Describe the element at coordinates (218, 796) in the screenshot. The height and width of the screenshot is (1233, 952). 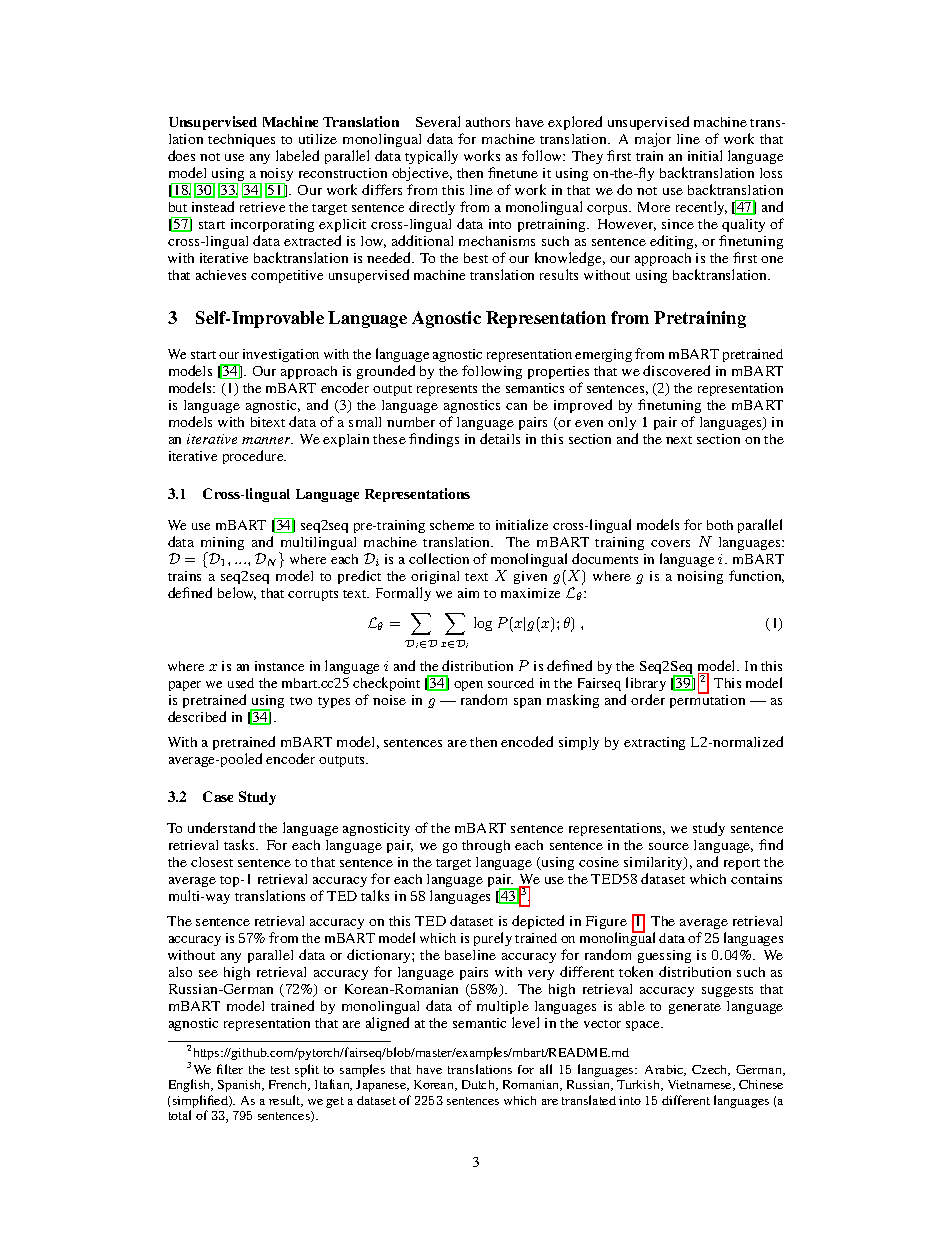
I see `Case` at that location.
